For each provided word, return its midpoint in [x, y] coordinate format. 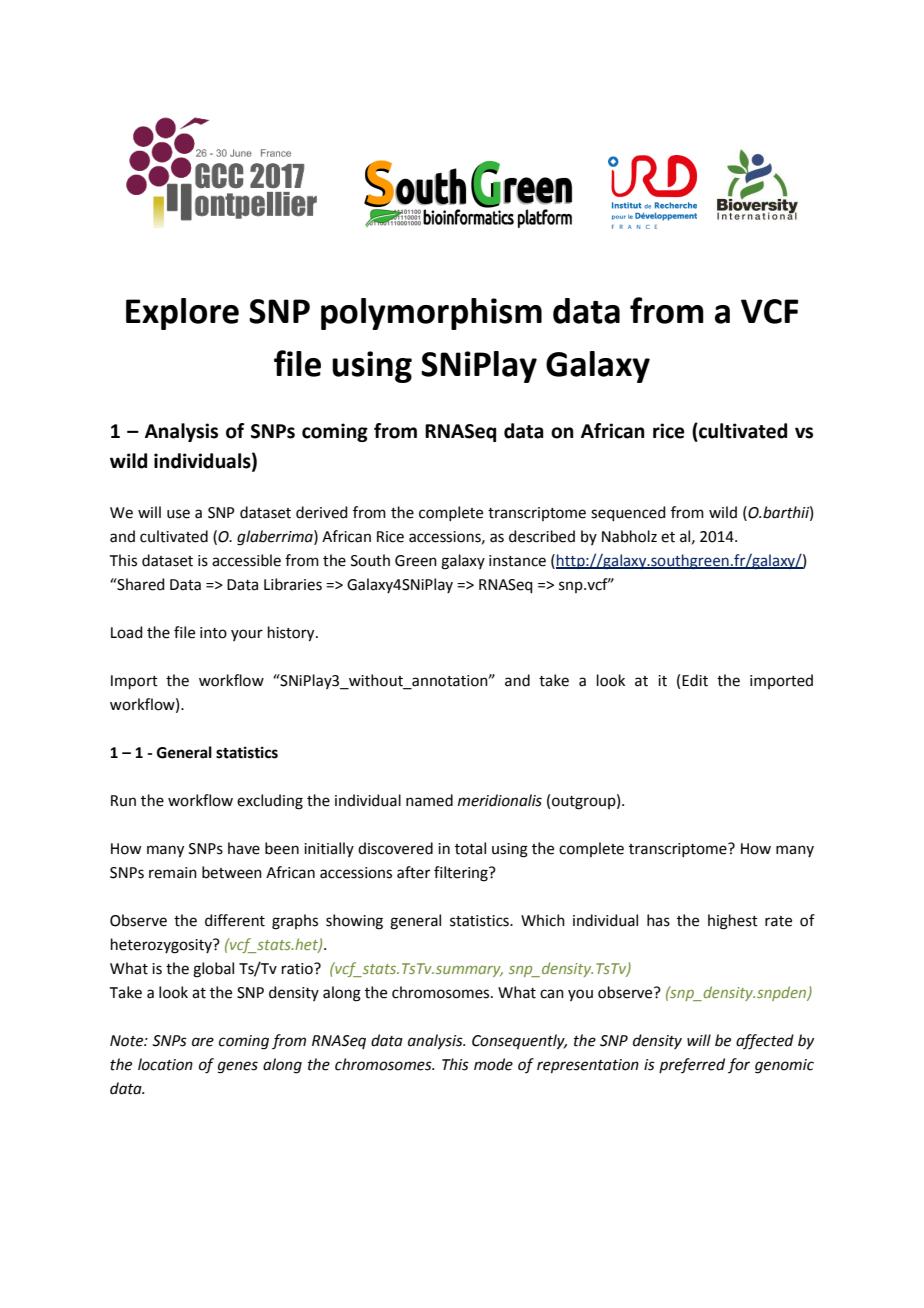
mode [493, 1064]
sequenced [628, 513]
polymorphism [431, 314]
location [165, 1064]
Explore [182, 314]
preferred [692, 1065]
